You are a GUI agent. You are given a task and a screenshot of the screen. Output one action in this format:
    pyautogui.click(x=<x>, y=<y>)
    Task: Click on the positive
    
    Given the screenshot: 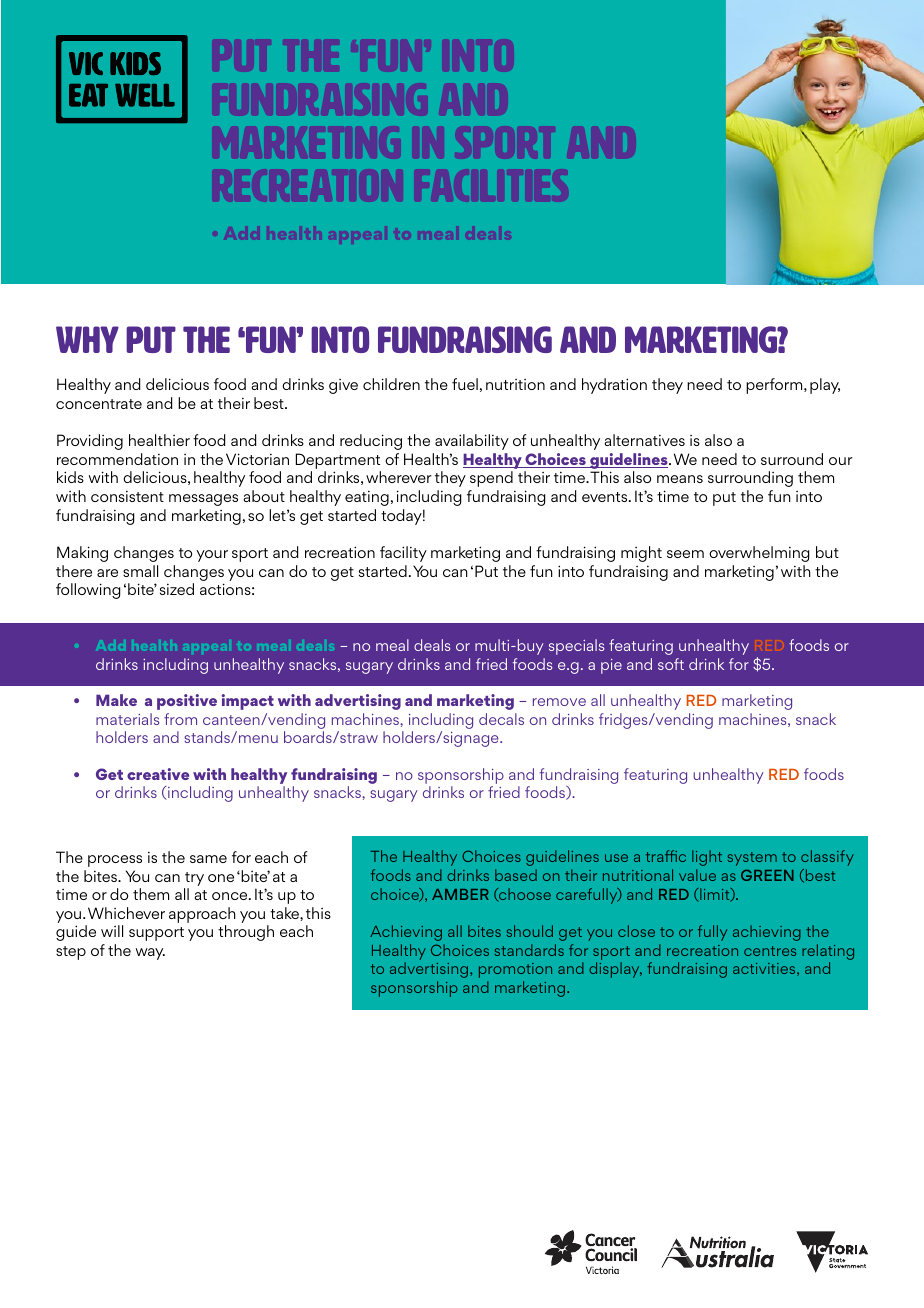 What is the action you would take?
    pyautogui.click(x=187, y=702)
